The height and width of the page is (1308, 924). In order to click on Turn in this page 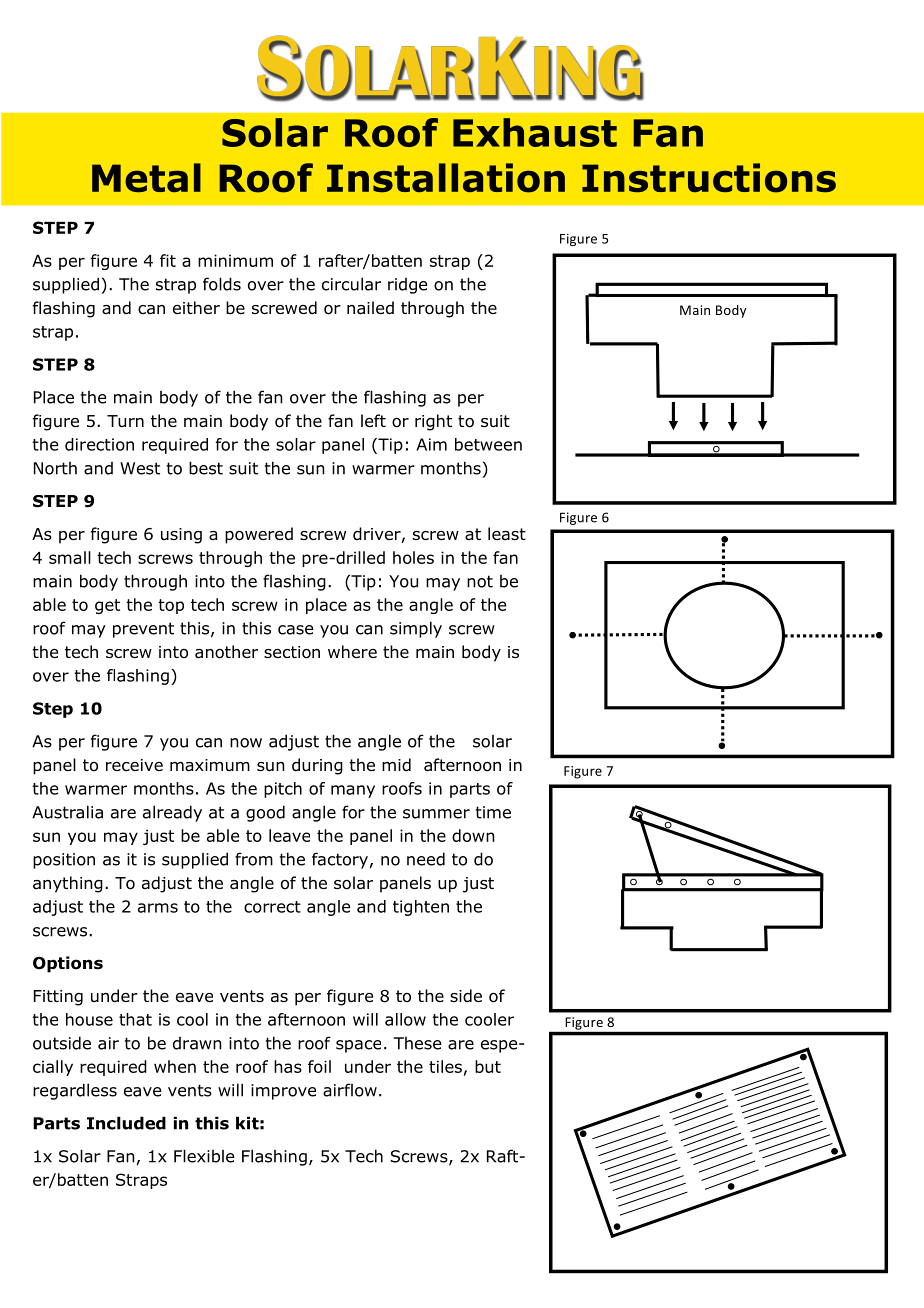, I will do `click(125, 421)`.
